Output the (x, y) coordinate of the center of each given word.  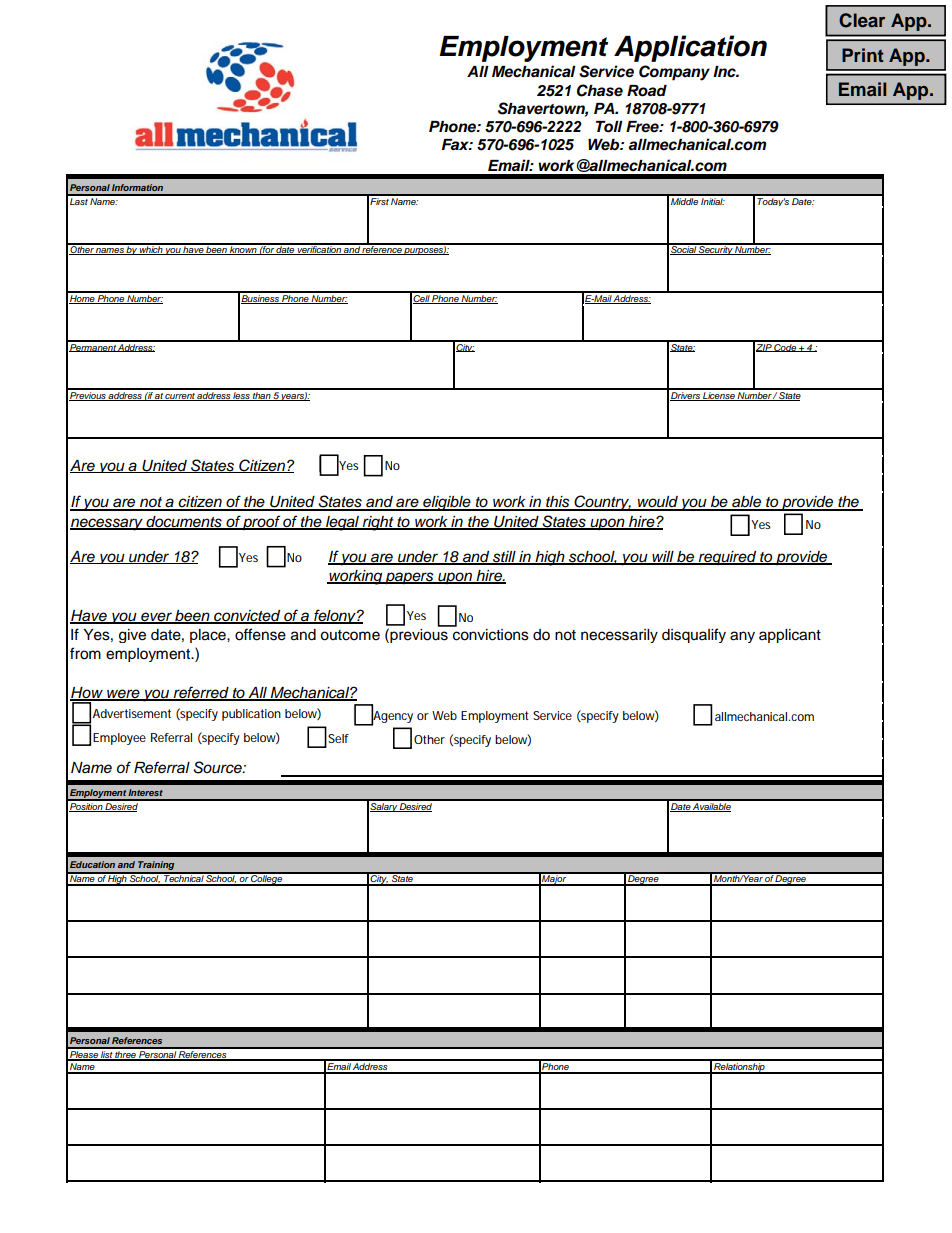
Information (137, 187)
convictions (490, 633)
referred (201, 693)
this (558, 503)
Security (715, 249)
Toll (609, 127)
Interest (145, 792)
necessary (107, 524)
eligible (447, 503)
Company (674, 73)
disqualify (694, 635)
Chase (600, 90)
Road (647, 91)
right (378, 523)
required (728, 558)
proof (261, 523)
